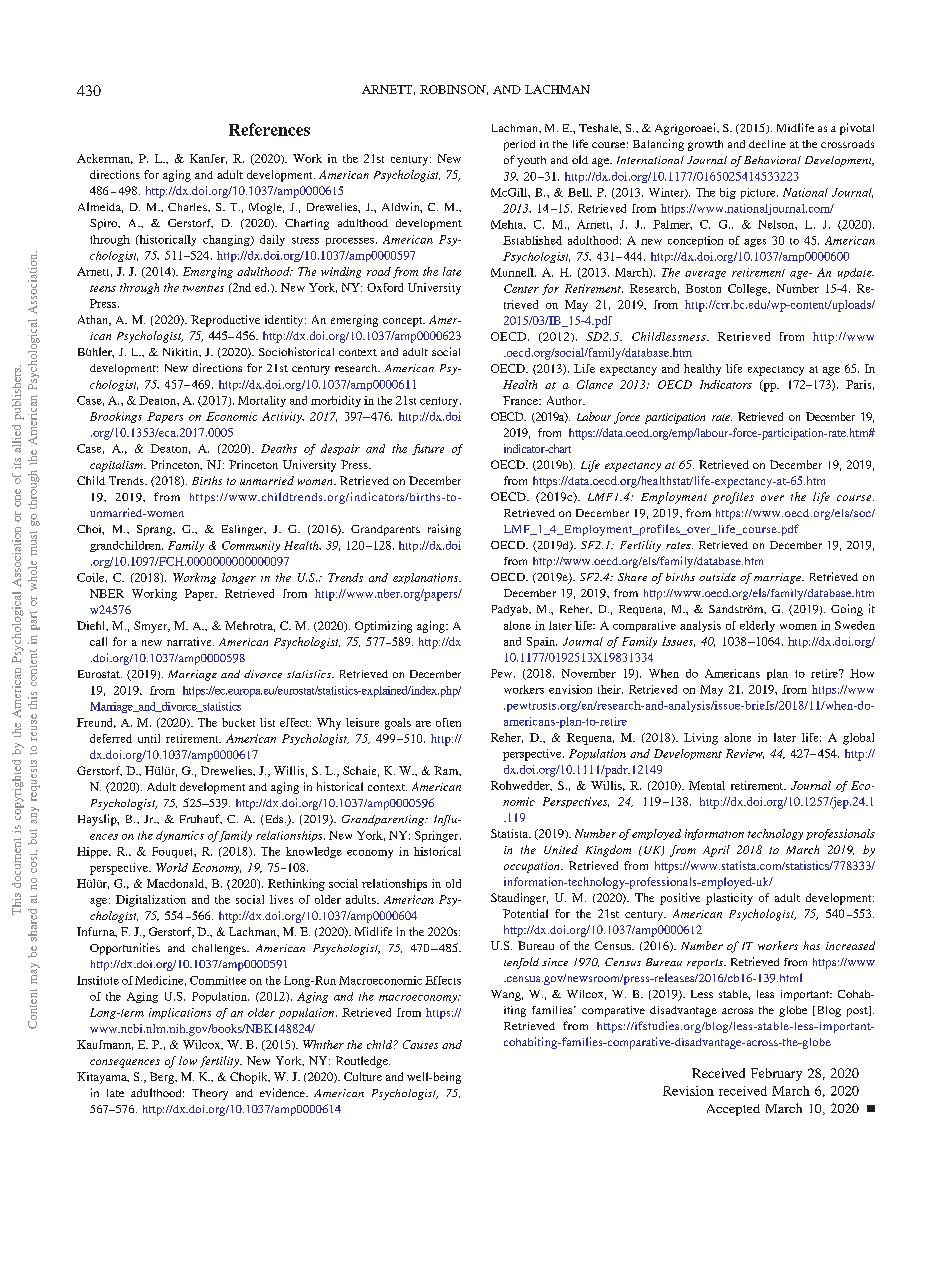 This document has width=952, height=1270. I want to click on College, so click(749, 290).
